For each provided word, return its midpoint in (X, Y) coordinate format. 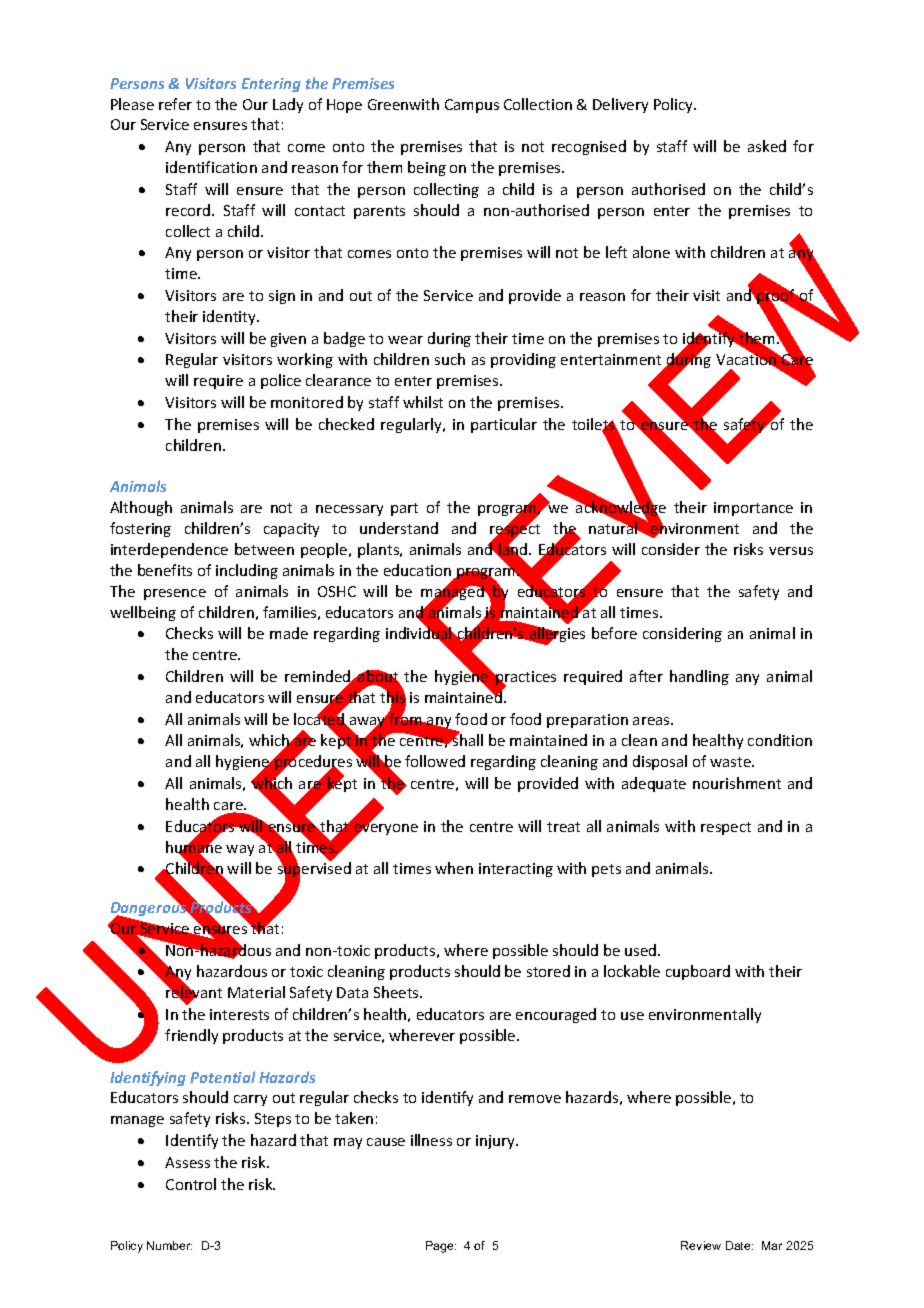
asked (767, 146)
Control (191, 1184)
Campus (472, 106)
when (454, 868)
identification (211, 167)
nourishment (737, 783)
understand (399, 528)
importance (753, 509)
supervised (314, 870)
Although (141, 508)
